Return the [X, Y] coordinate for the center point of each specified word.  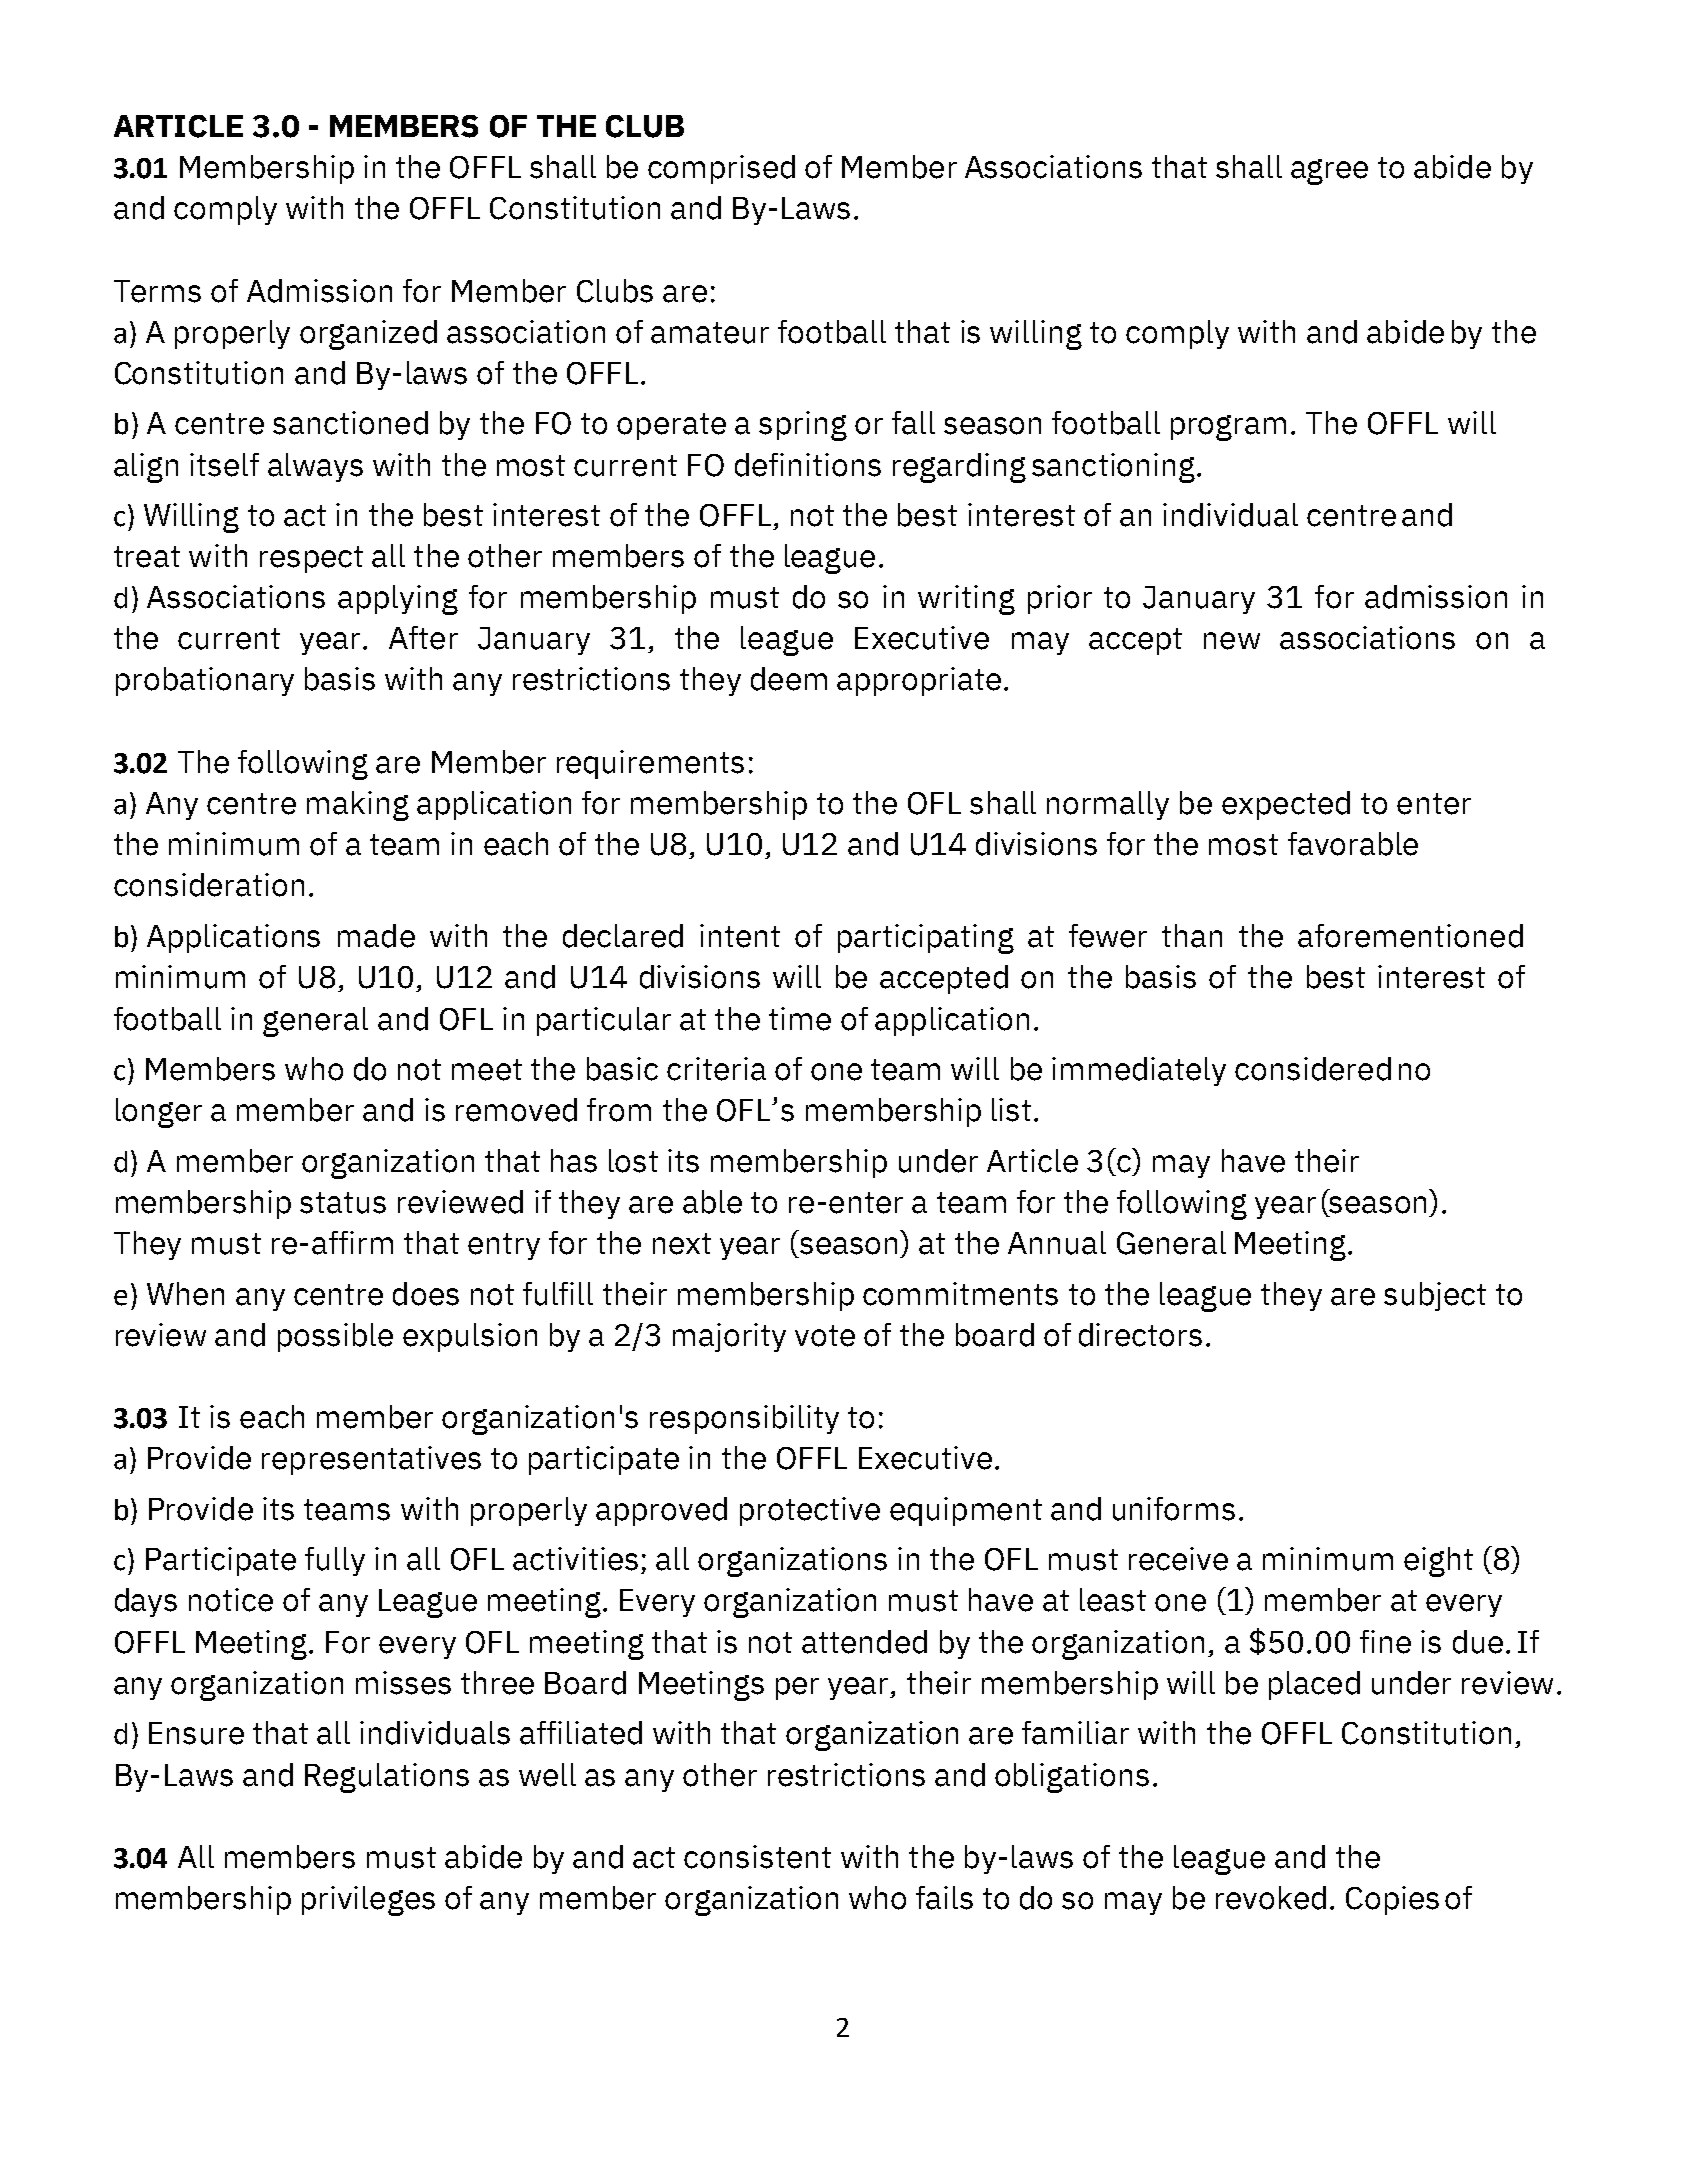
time [800, 1019]
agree [1329, 172]
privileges [368, 1901]
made [376, 936]
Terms [157, 291]
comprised [721, 169]
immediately [1139, 1071]
